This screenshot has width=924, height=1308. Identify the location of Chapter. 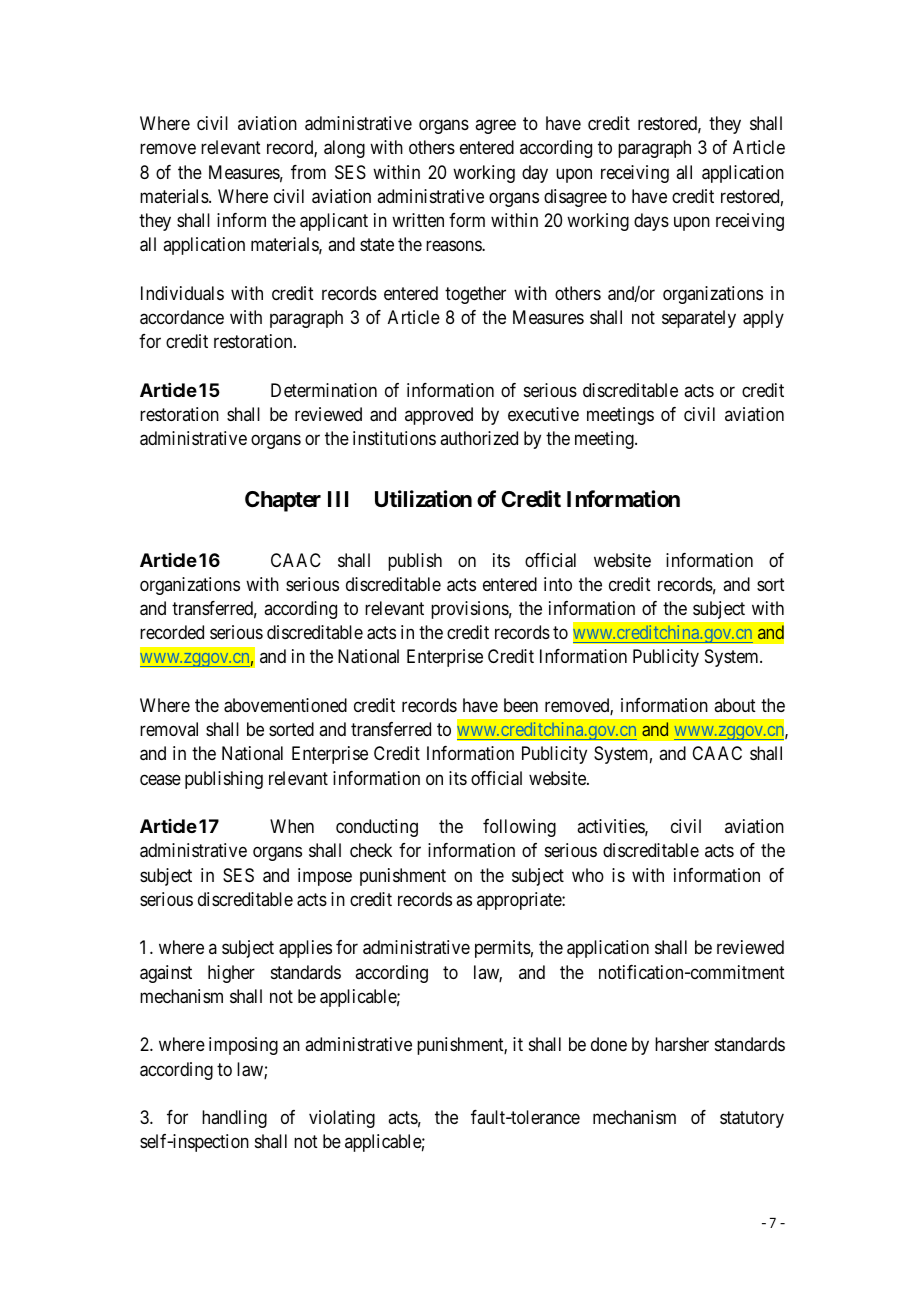
(283, 501).
